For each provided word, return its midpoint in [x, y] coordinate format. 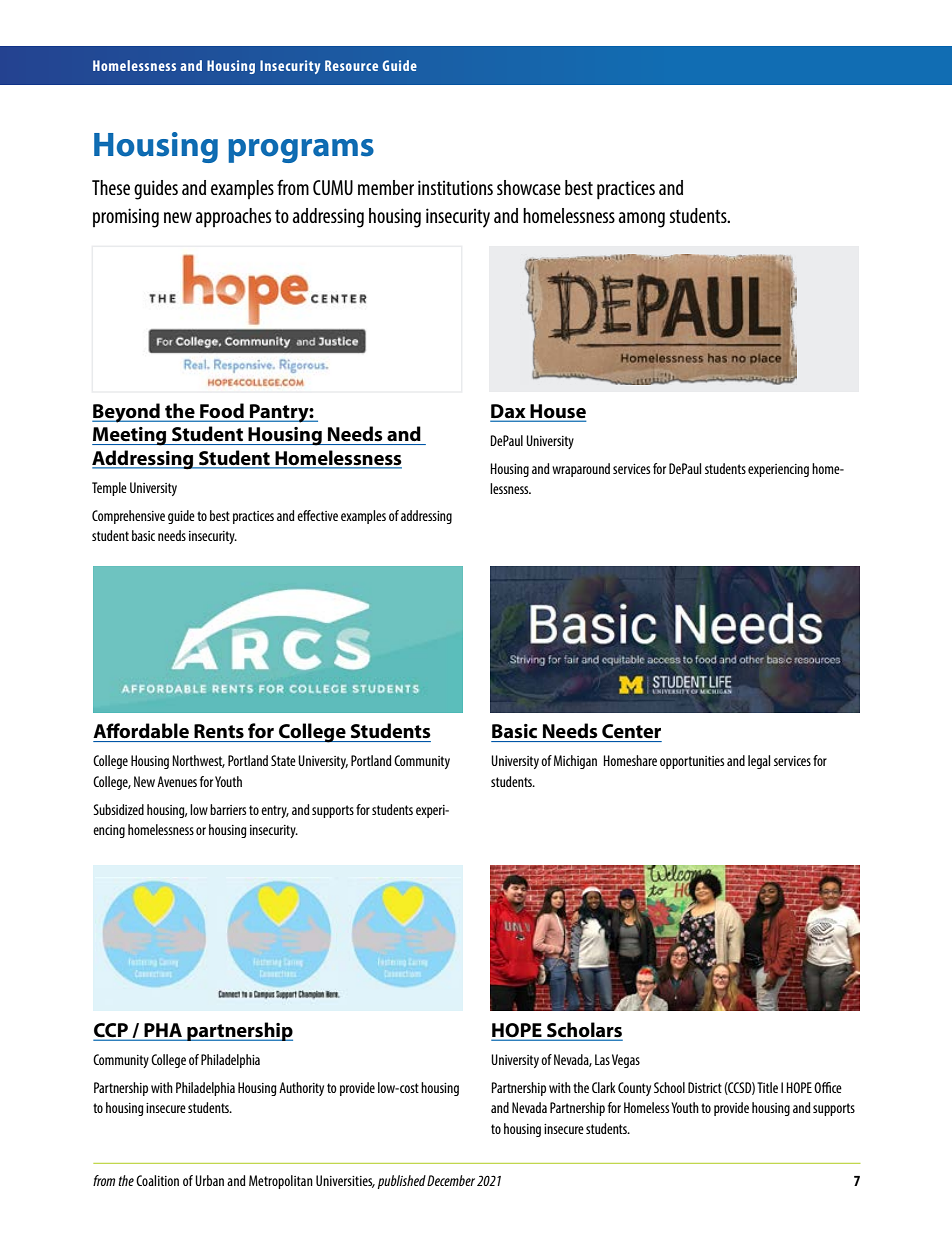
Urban [209, 1180]
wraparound [581, 470]
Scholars [583, 1031]
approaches [233, 218]
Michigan [575, 762]
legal [759, 762]
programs [301, 151]
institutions [455, 187]
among [641, 220]
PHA [163, 1031]
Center [631, 731]
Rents [219, 731]
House [557, 412]
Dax [509, 412]
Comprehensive [128, 517]
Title [767, 1087]
